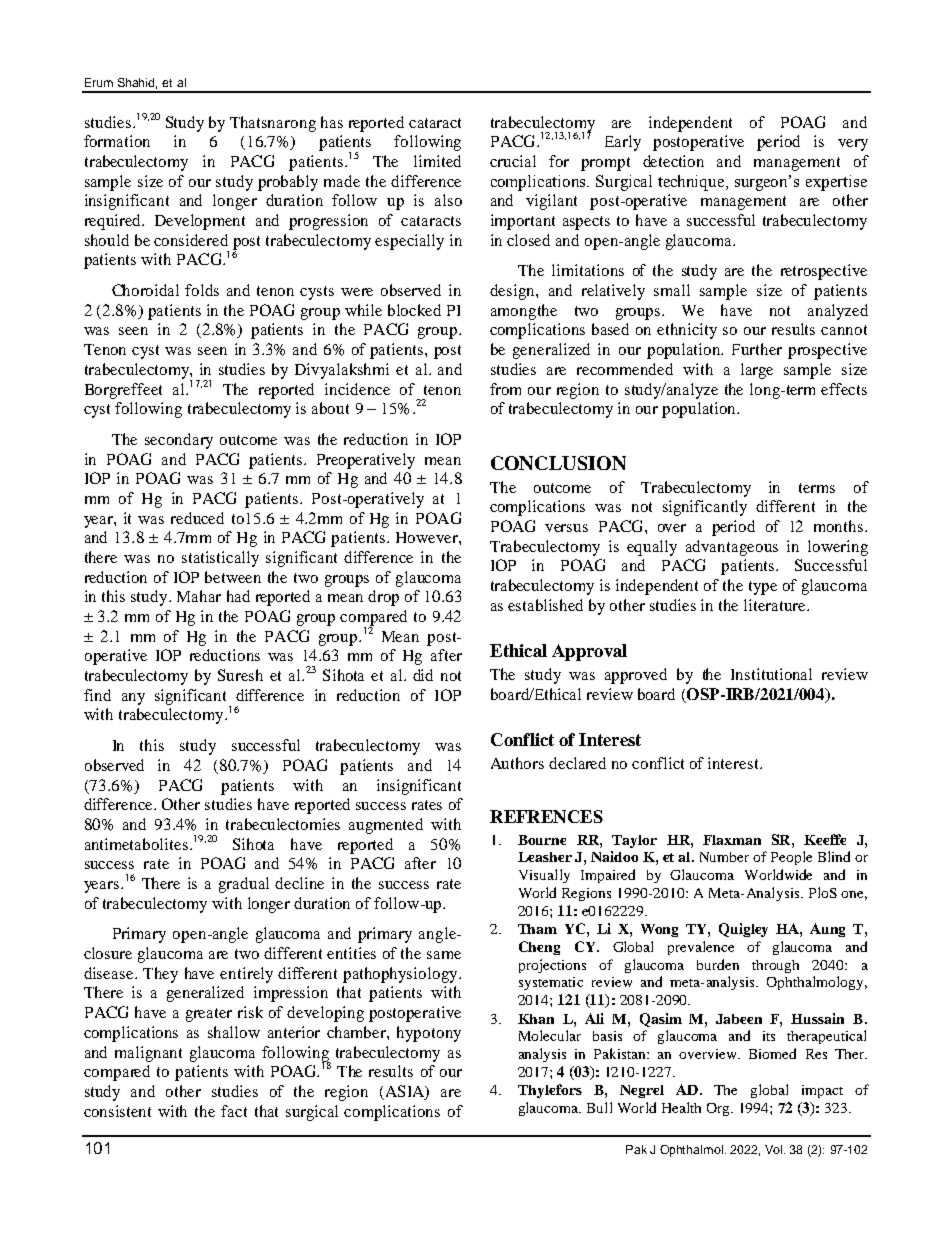  What do you see at coordinates (437, 161) in the screenshot?
I see `limited` at bounding box center [437, 161].
